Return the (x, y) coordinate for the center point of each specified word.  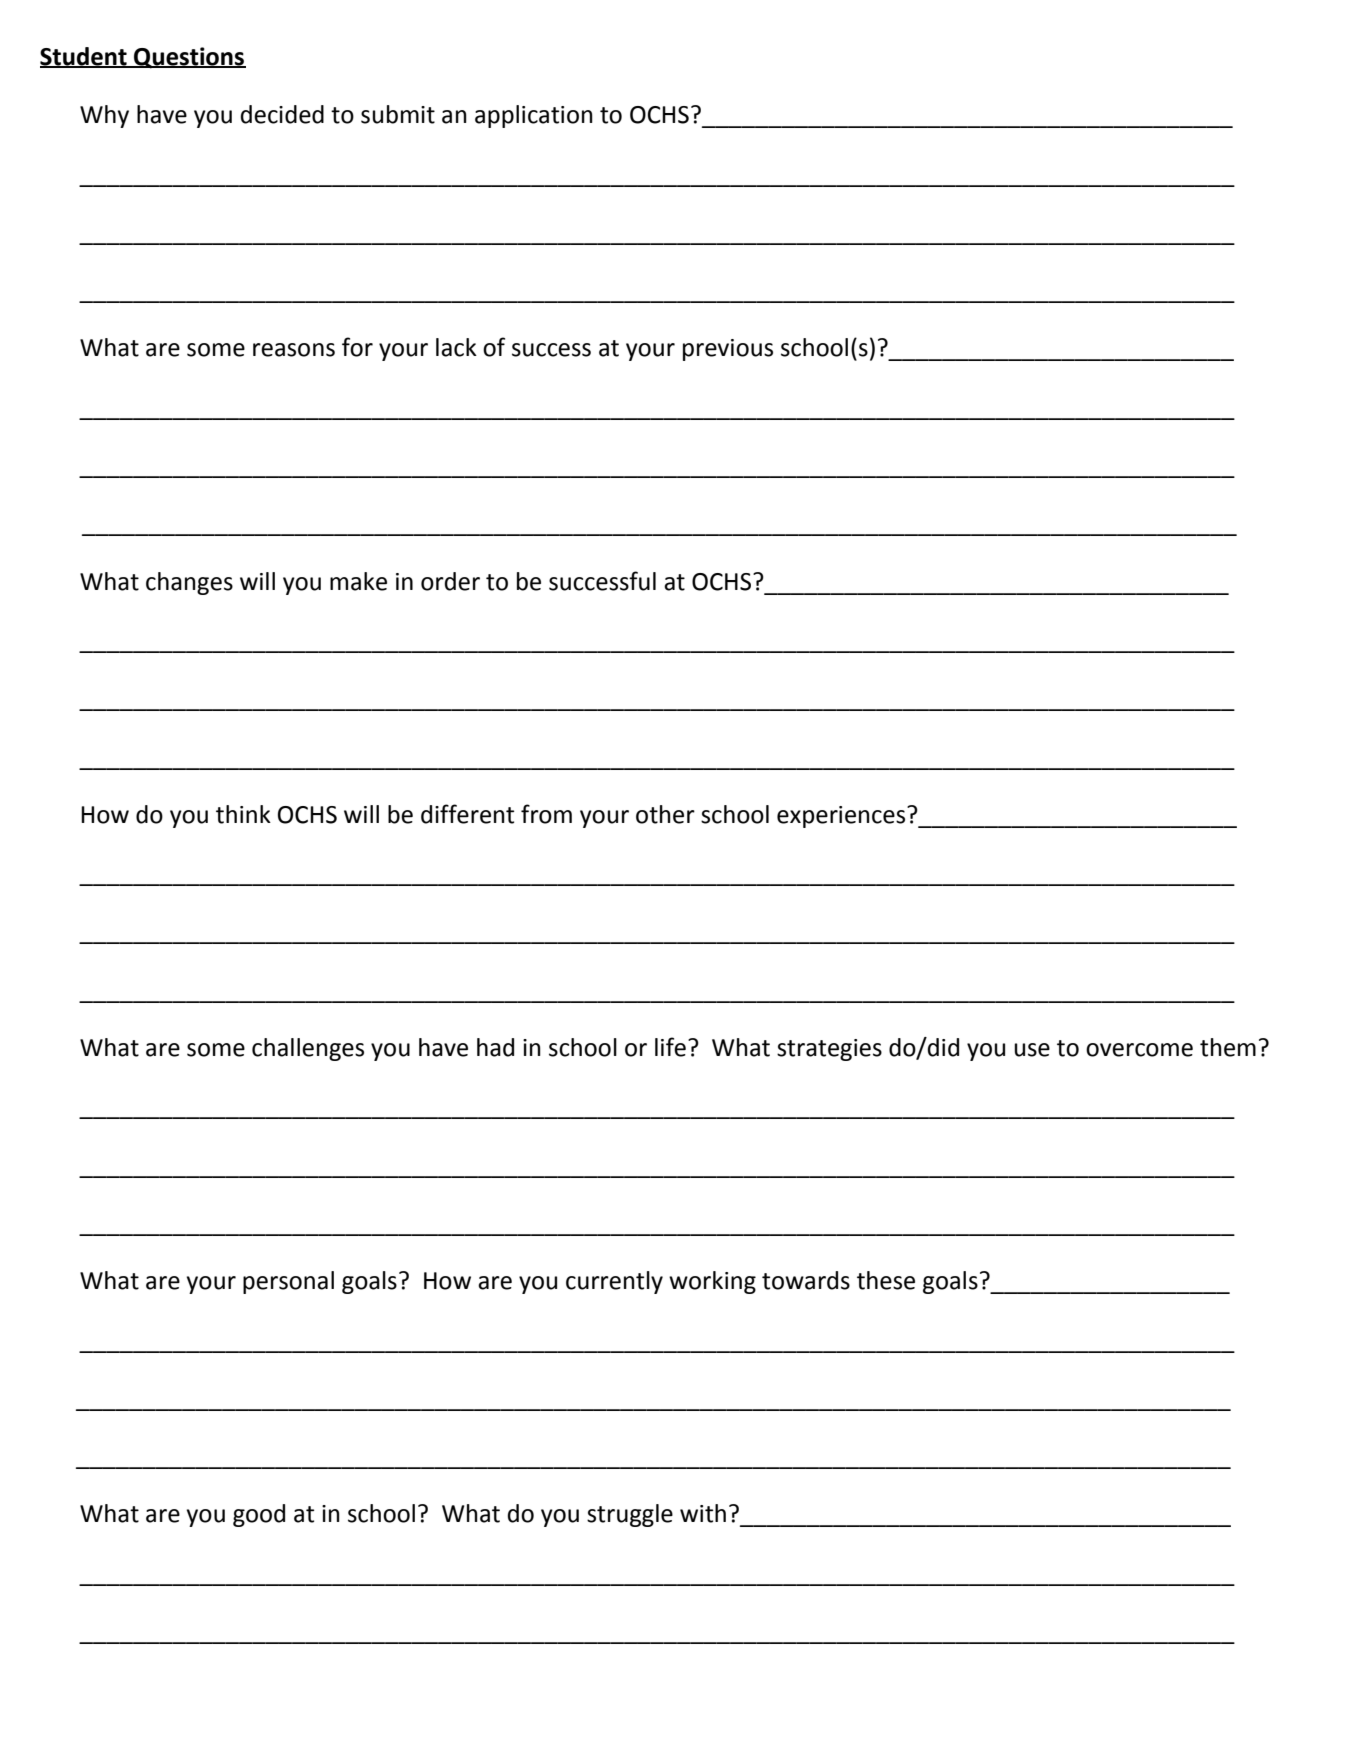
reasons (294, 350)
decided (282, 114)
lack (456, 347)
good (259, 1515)
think (243, 814)
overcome (1139, 1050)
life (670, 1047)
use (1032, 1050)
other (665, 814)
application (534, 116)
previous (728, 350)
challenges (308, 1049)
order (450, 581)
